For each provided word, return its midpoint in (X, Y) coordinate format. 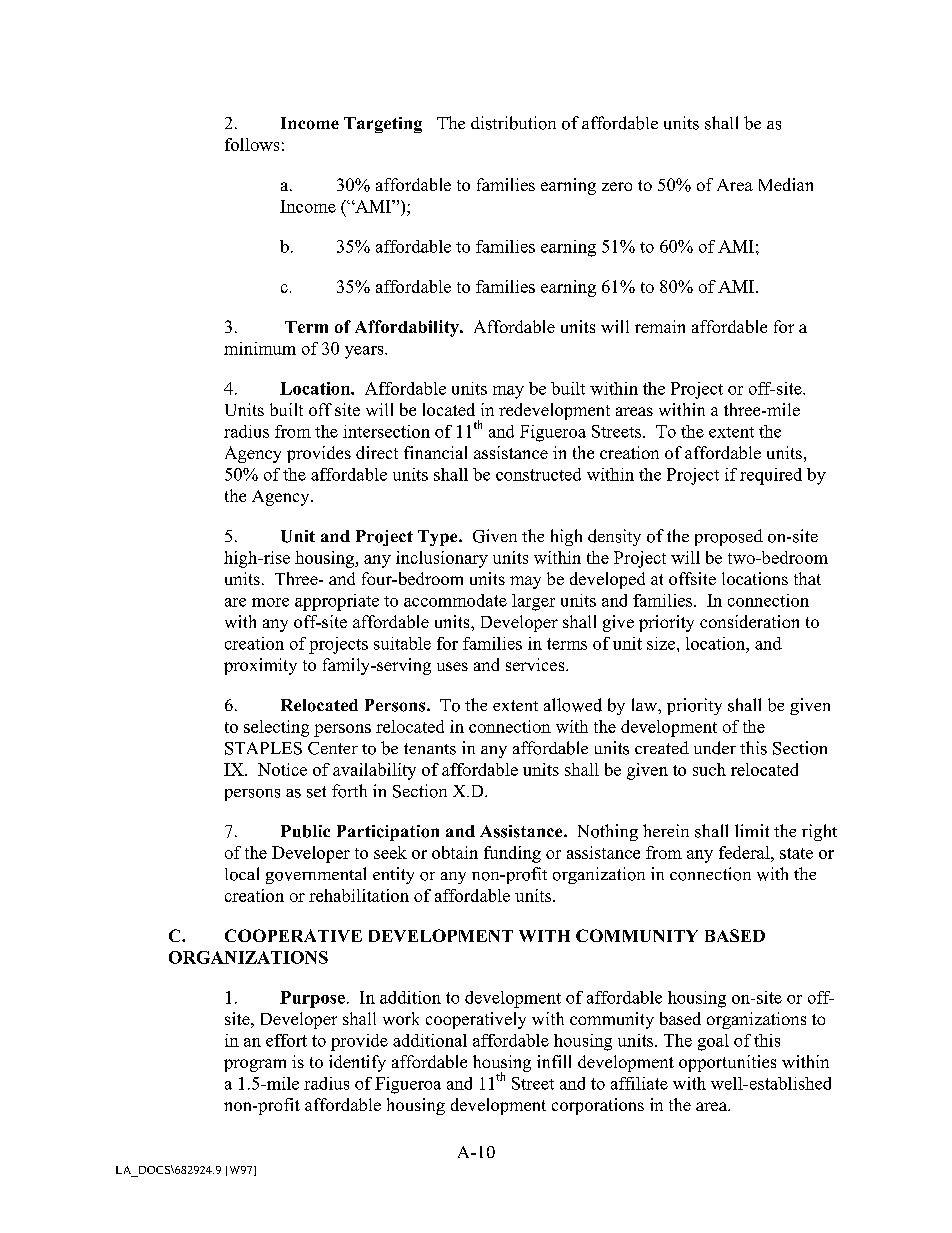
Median (786, 184)
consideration (749, 621)
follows (252, 144)
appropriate (337, 602)
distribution (513, 123)
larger (533, 602)
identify (357, 1063)
